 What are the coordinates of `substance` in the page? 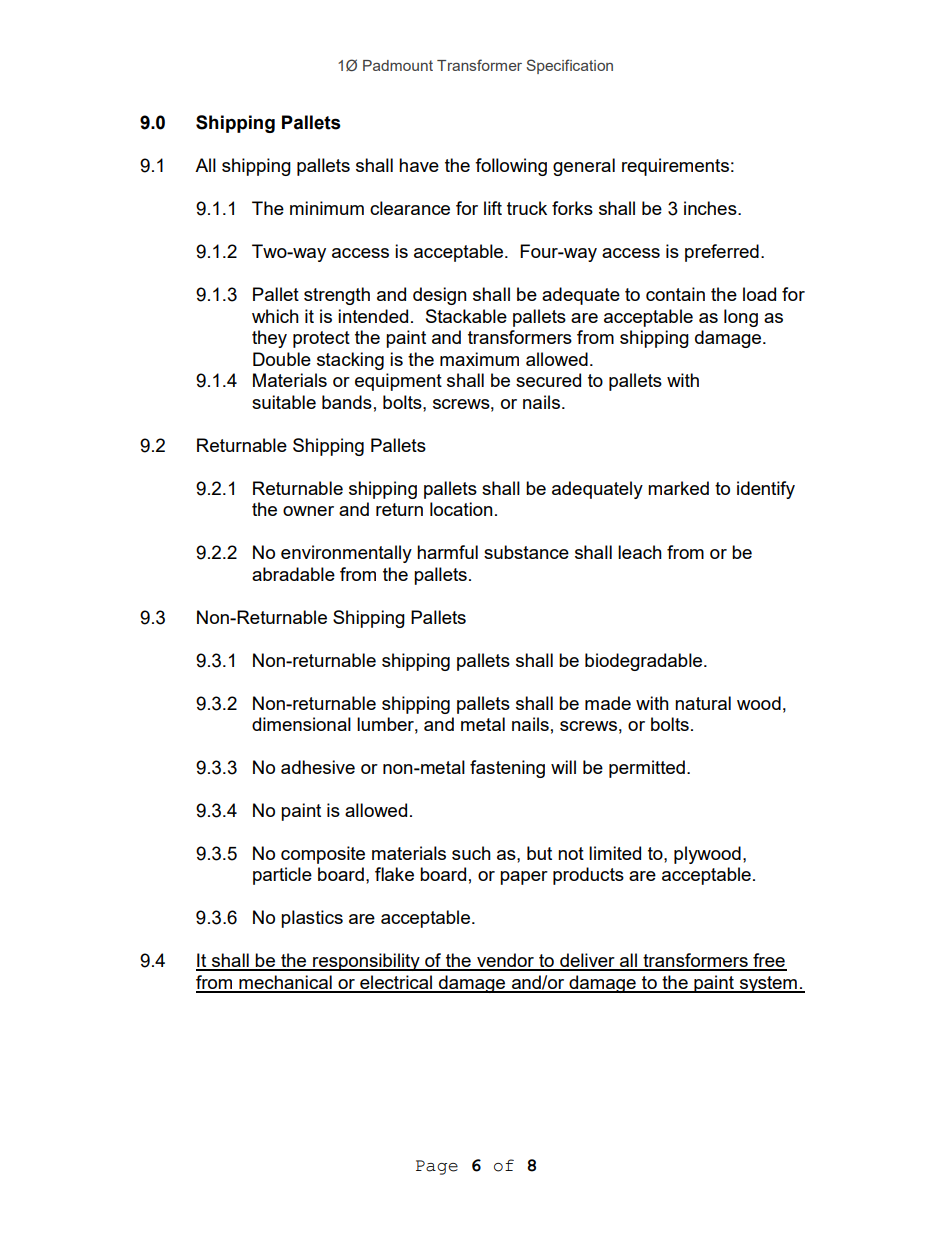 It's located at (526, 552).
